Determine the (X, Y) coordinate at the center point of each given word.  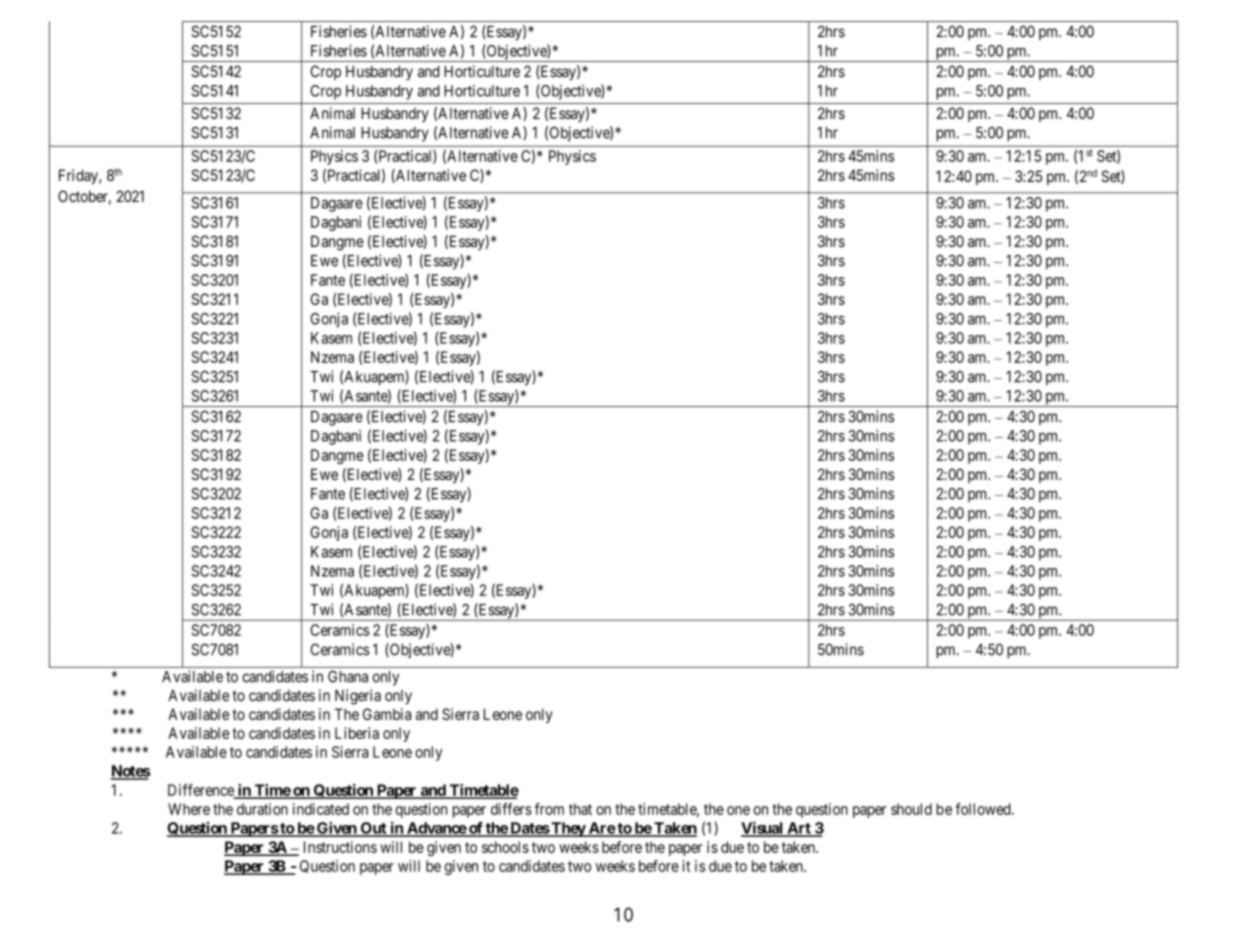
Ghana (348, 676)
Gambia (387, 714)
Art (799, 829)
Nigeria (358, 697)
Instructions (340, 847)
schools (505, 847)
